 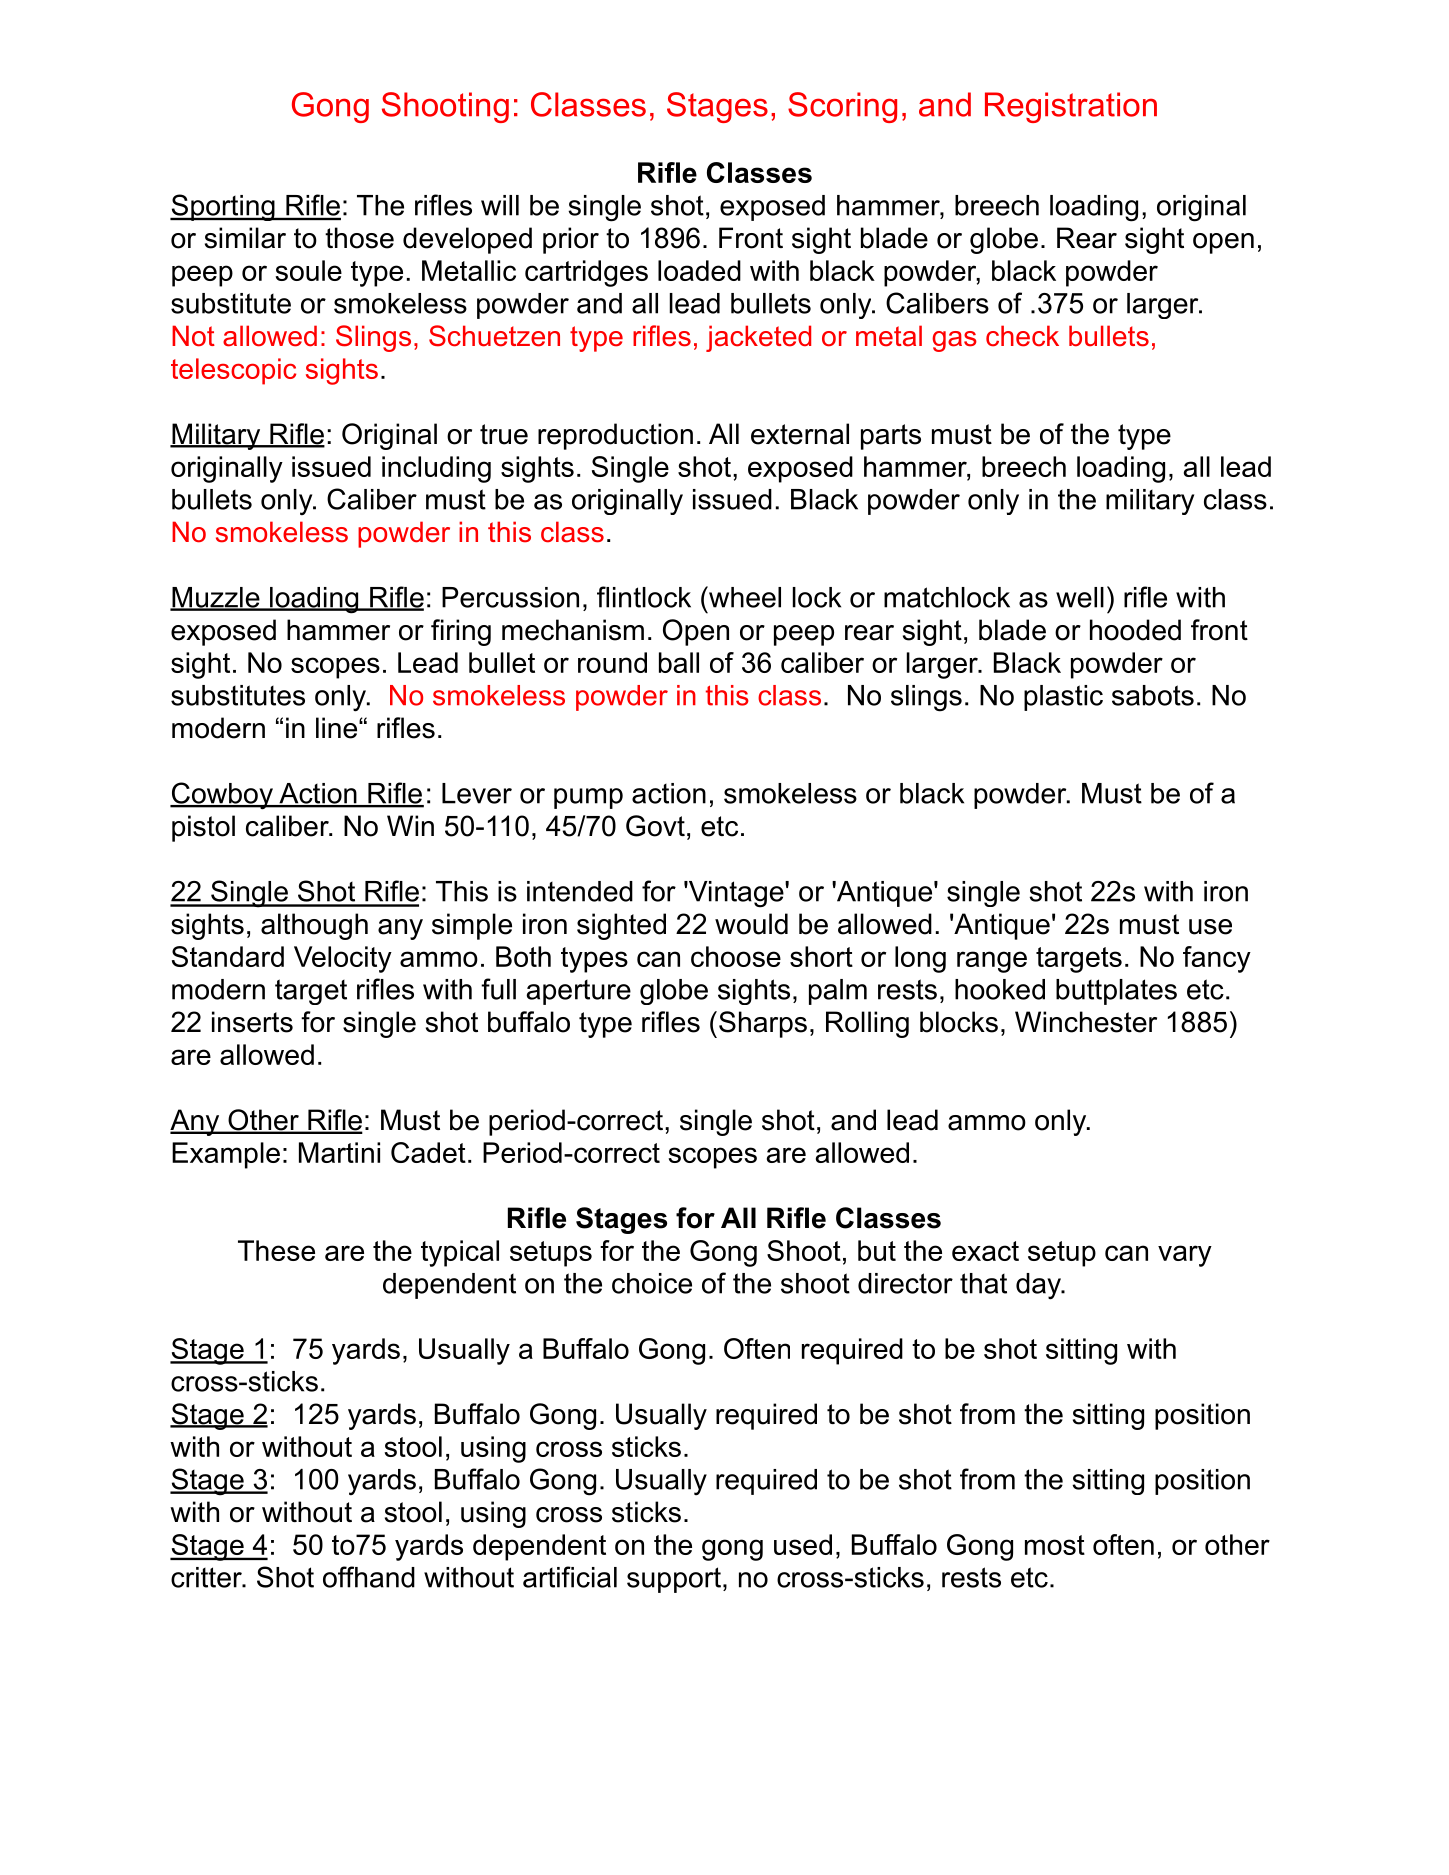 I want to click on Scoring, so click(x=842, y=107).
